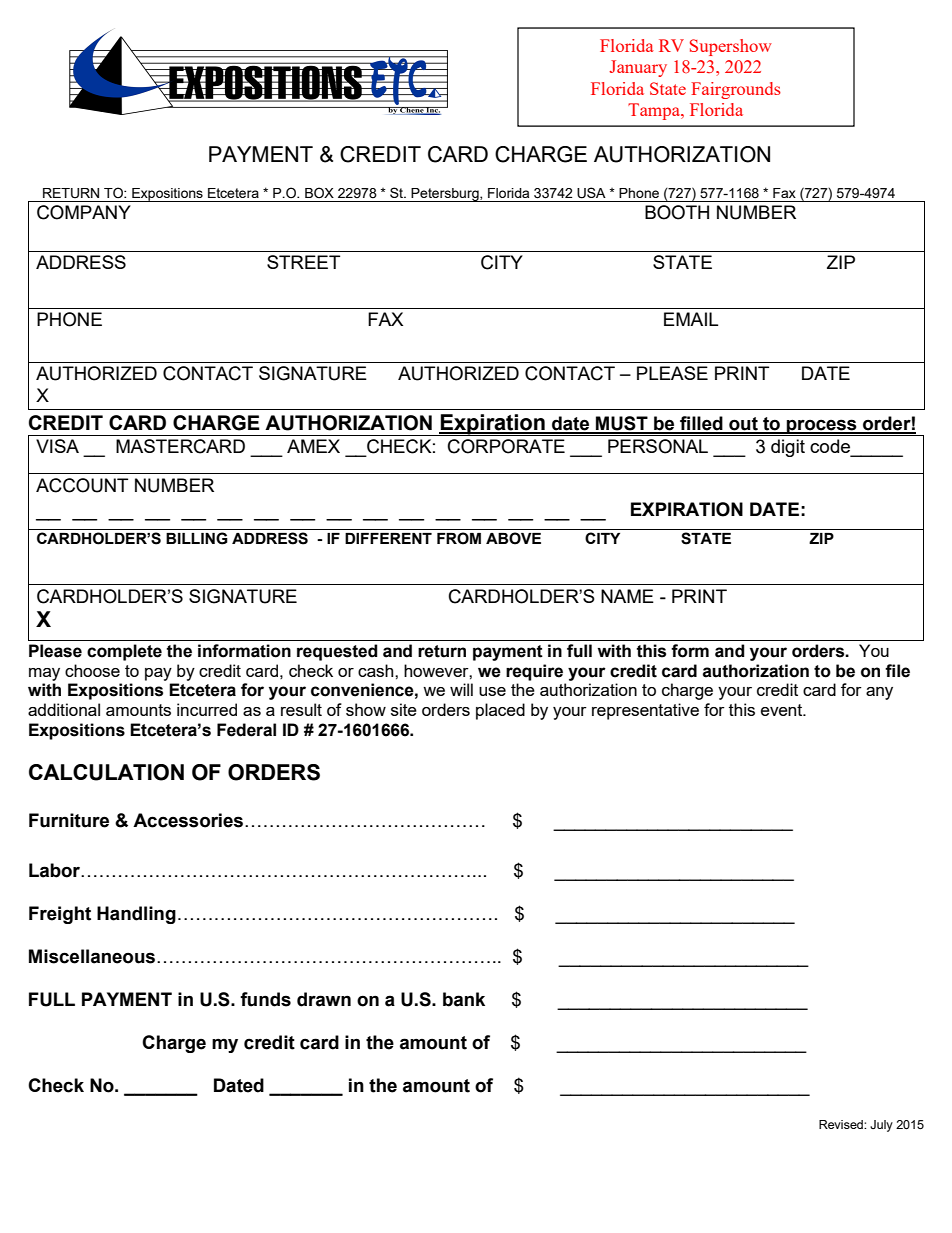  I want to click on Fairgrounds, so click(736, 90).
